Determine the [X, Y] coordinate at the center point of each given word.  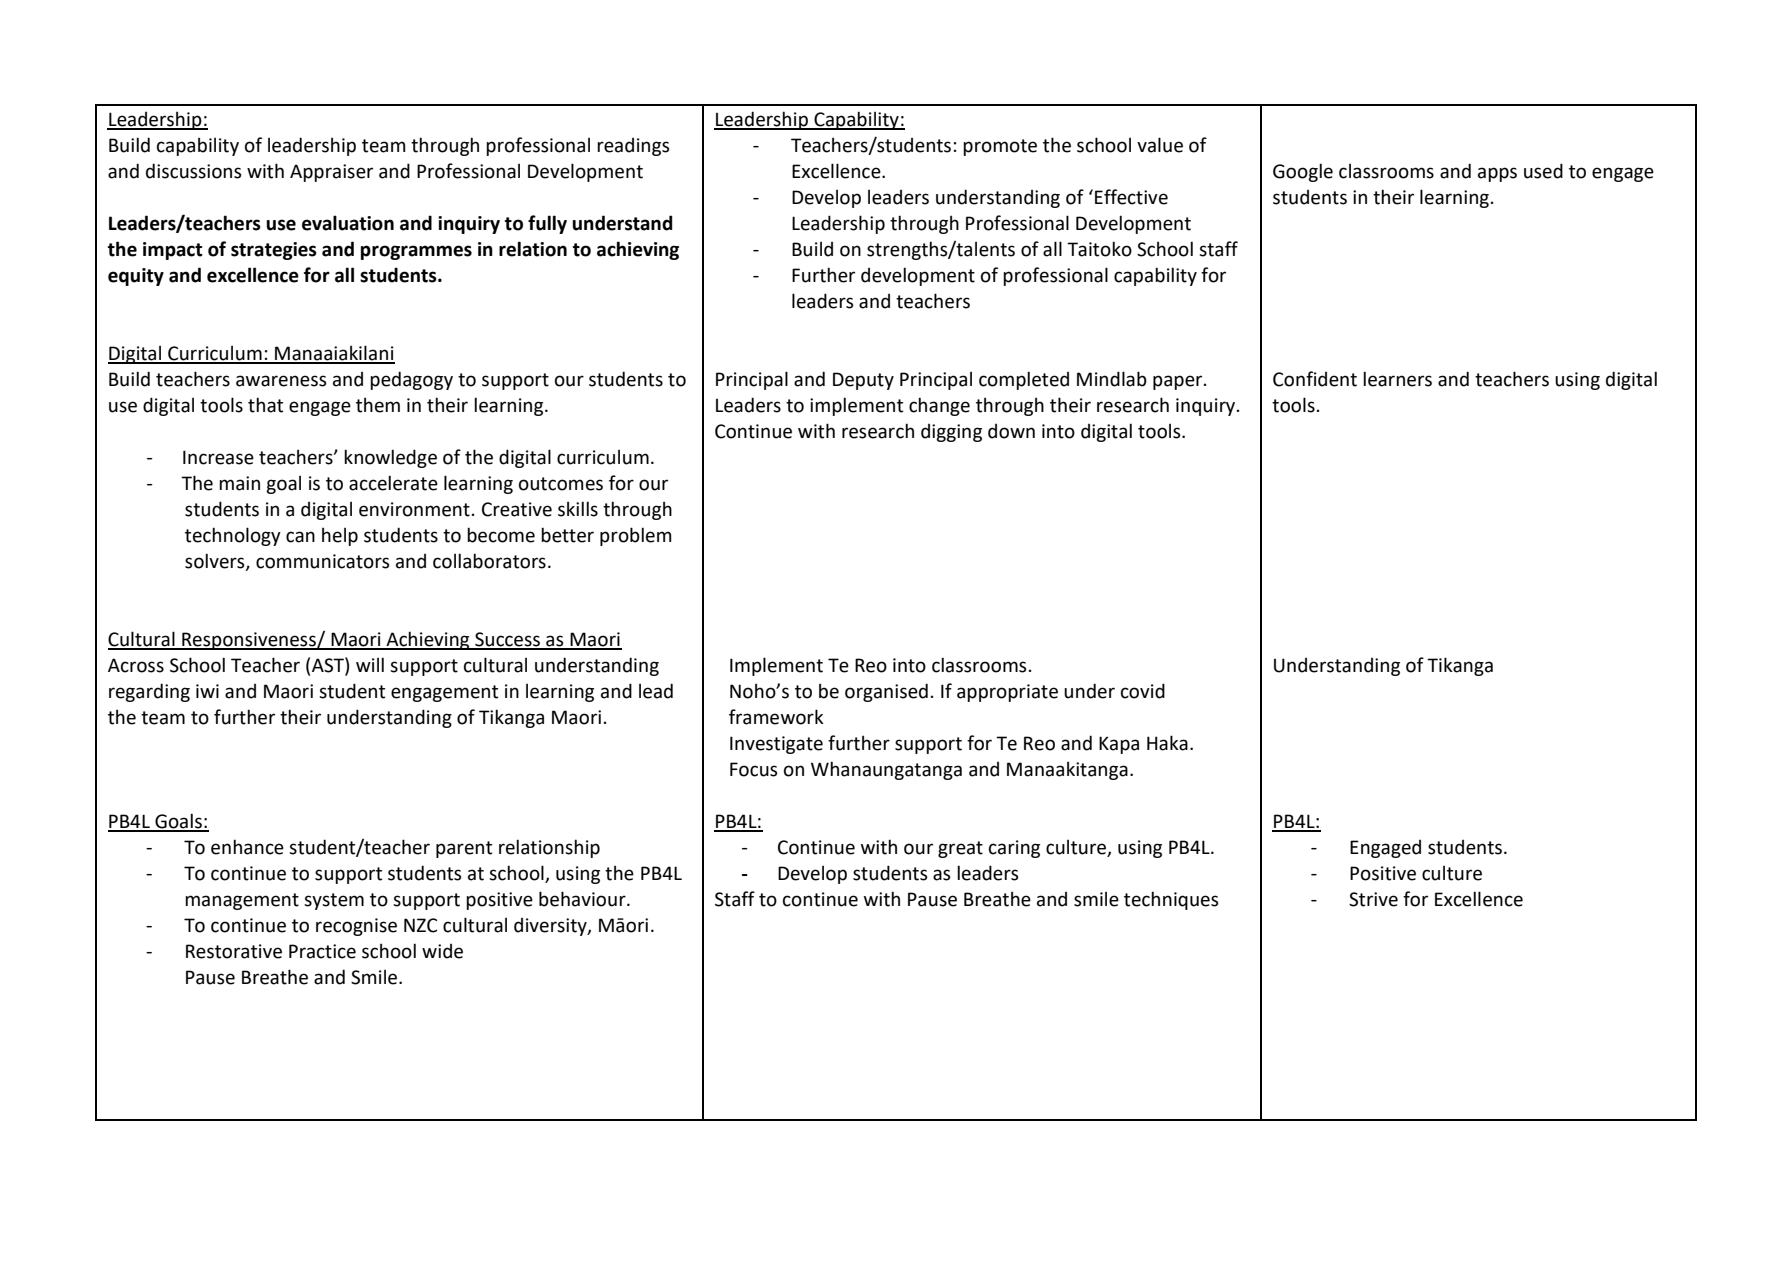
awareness [281, 381]
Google [1303, 172]
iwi [207, 691]
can [300, 537]
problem [636, 536]
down [1011, 431]
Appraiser [331, 173]
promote [1000, 147]
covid [1143, 691]
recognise [356, 927]
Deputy [863, 381]
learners [1397, 379]
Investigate [776, 745]
